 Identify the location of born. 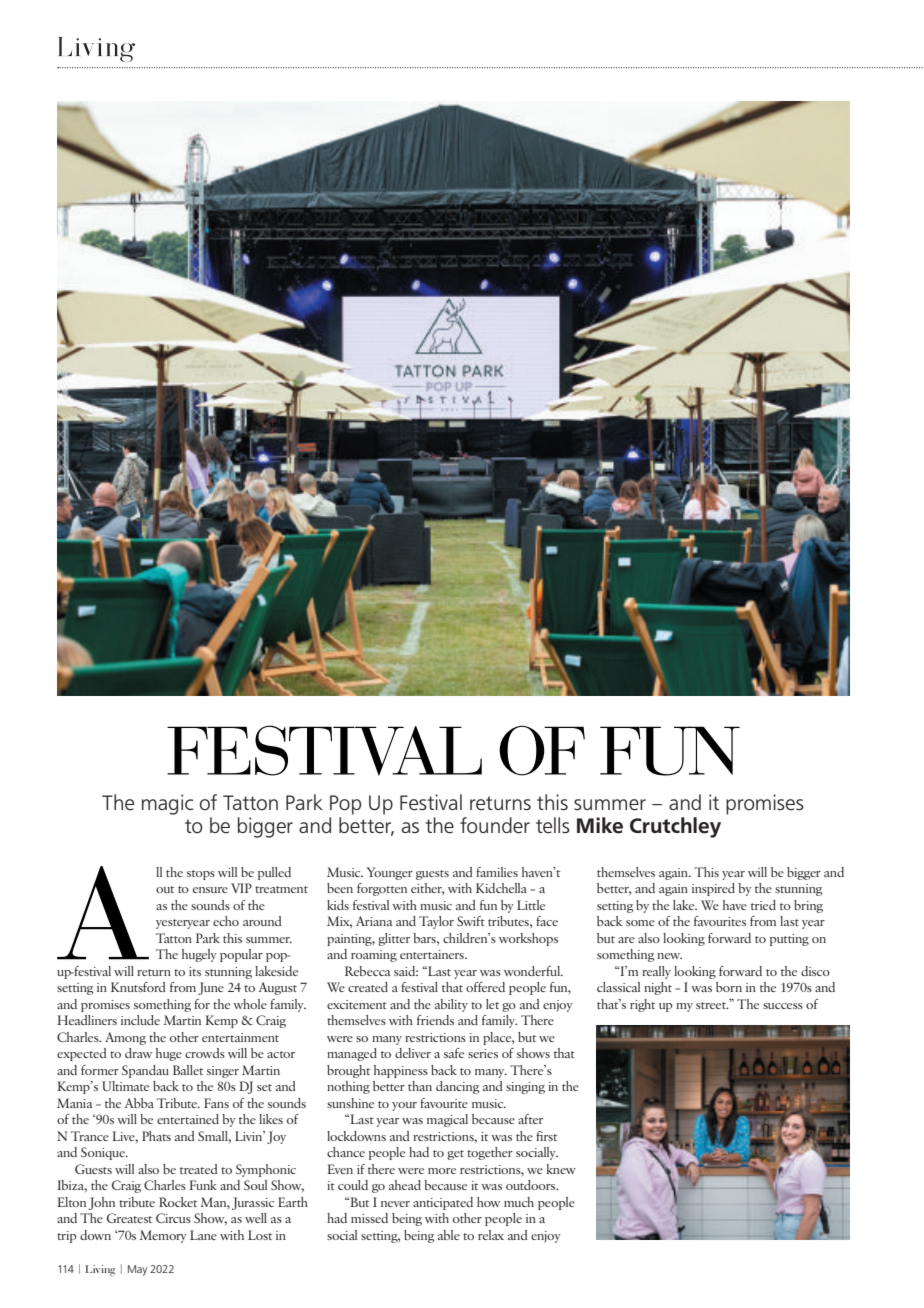
(729, 987).
